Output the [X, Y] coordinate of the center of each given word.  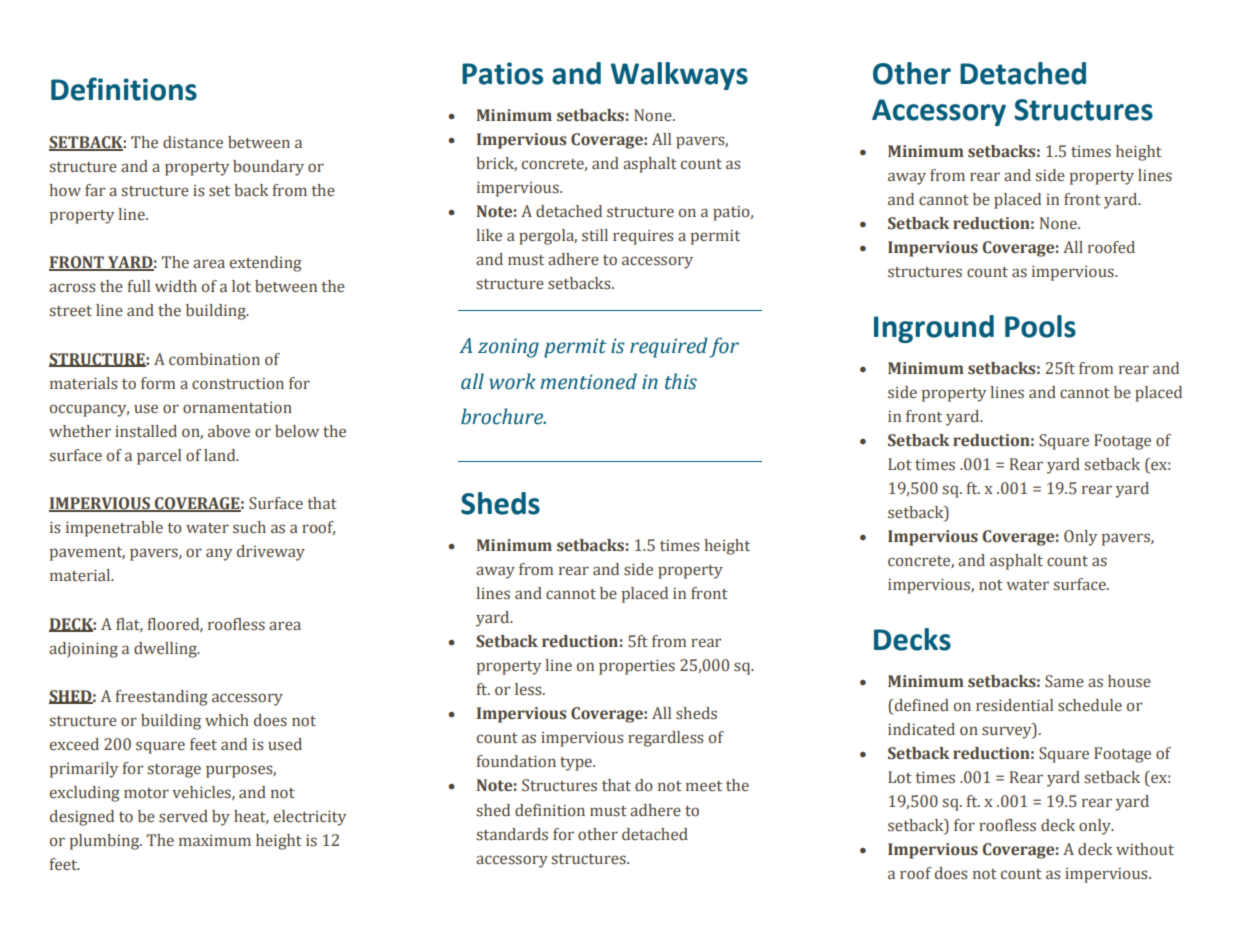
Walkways [679, 76]
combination [214, 359]
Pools [1040, 326]
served [183, 816]
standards [512, 834]
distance [193, 142]
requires [643, 237]
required [669, 347]
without [1145, 849]
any [219, 554]
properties [637, 667]
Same [1064, 681]
